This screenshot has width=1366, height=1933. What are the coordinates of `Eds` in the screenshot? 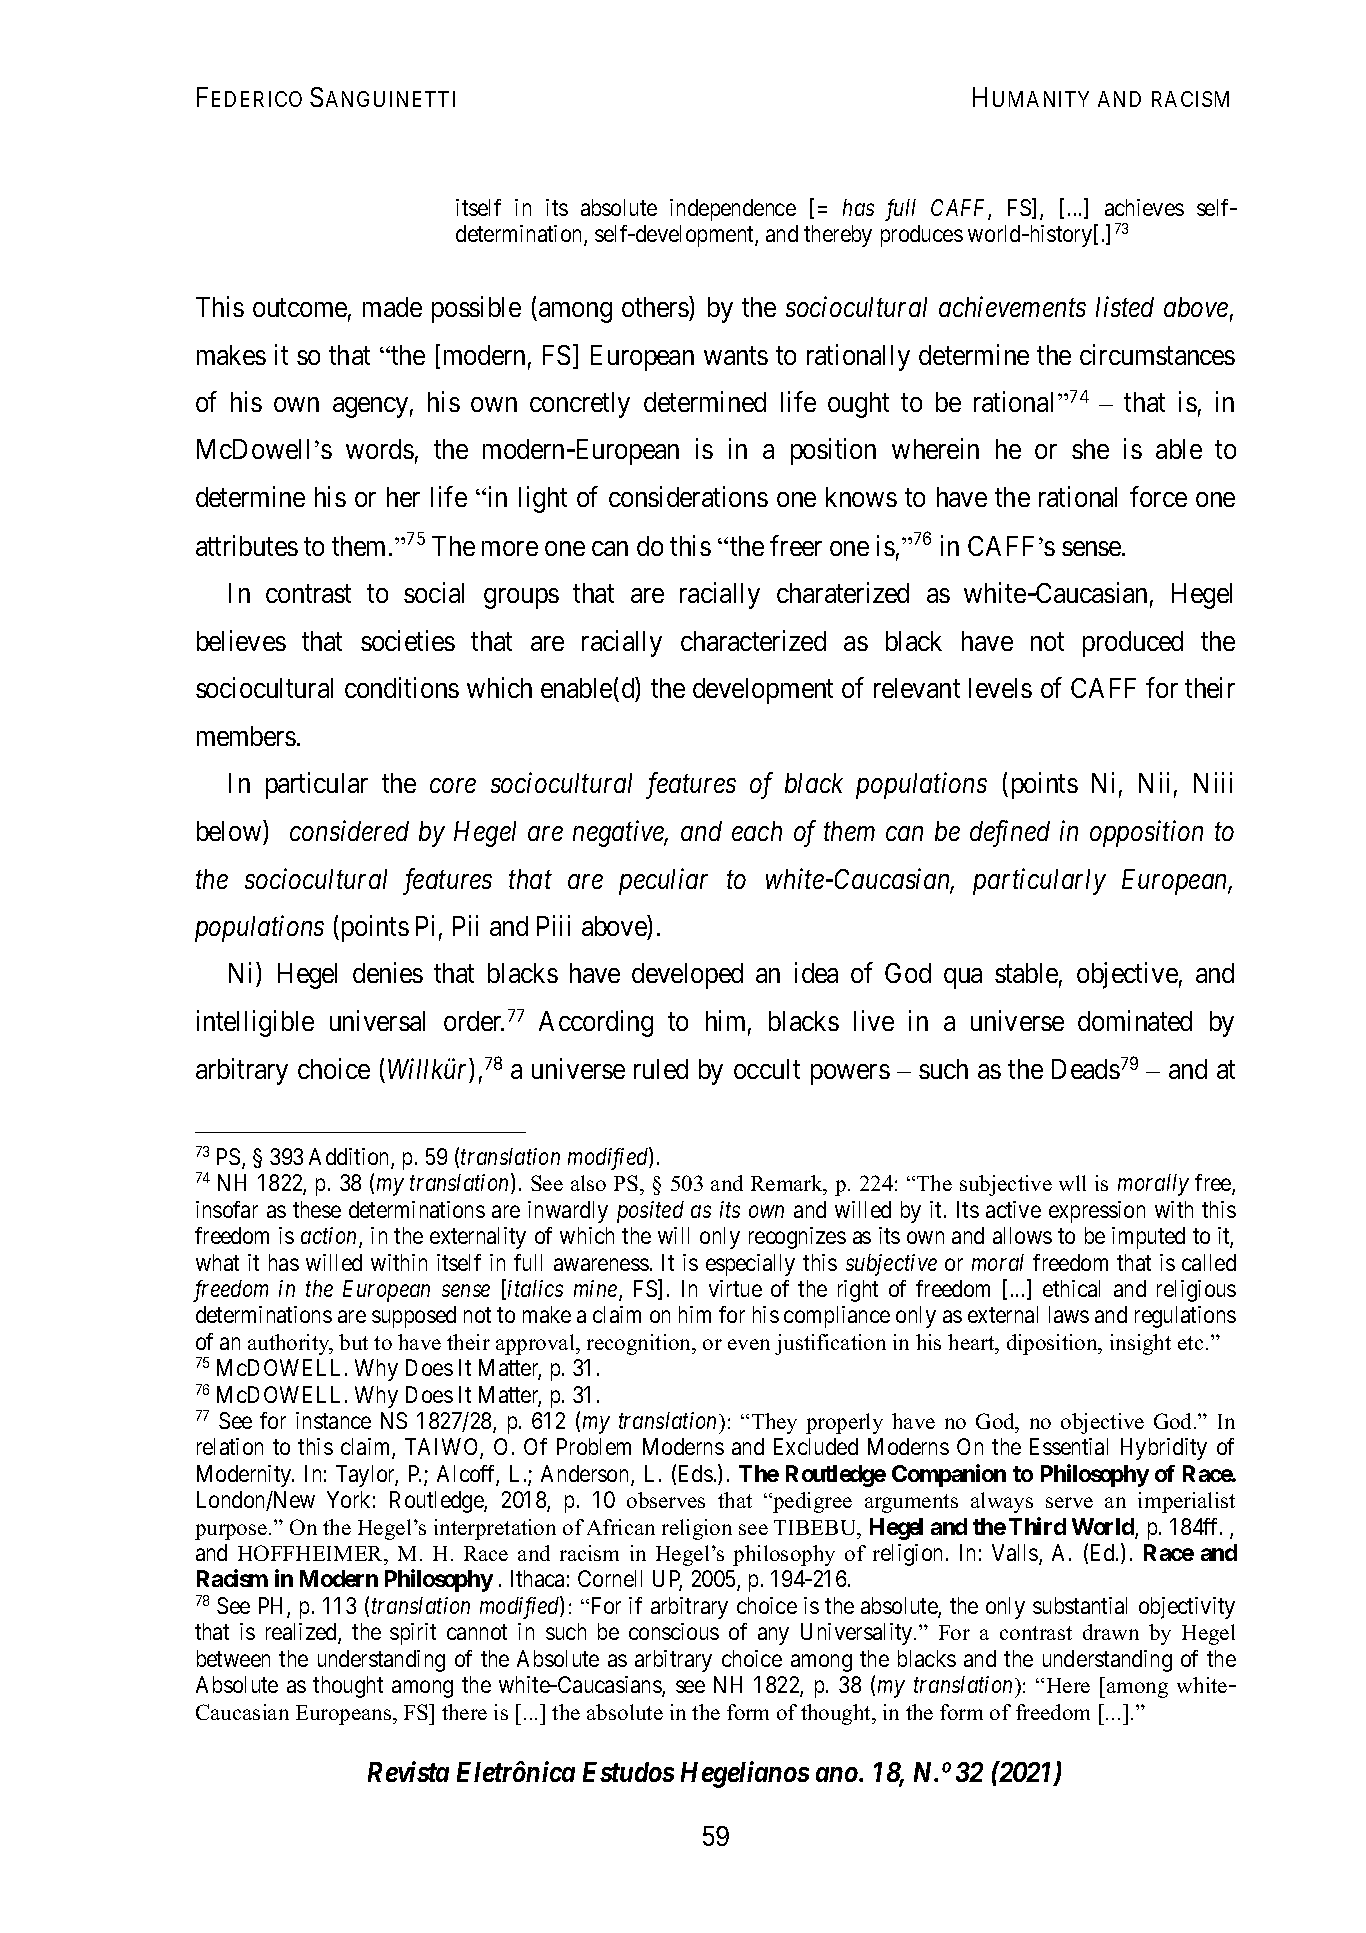 It's located at (696, 1473).
